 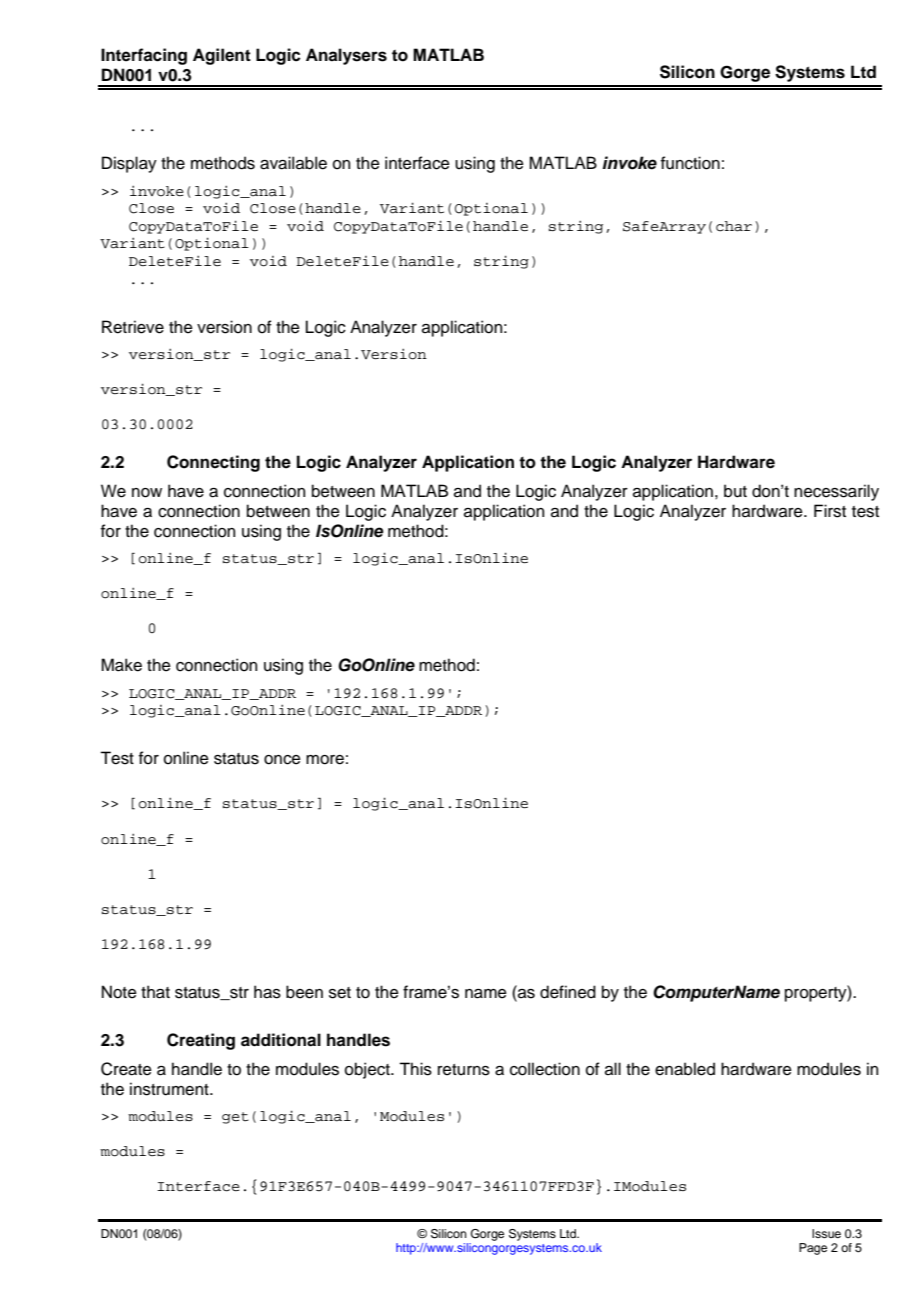 I want to click on function, so click(x=690, y=163).
